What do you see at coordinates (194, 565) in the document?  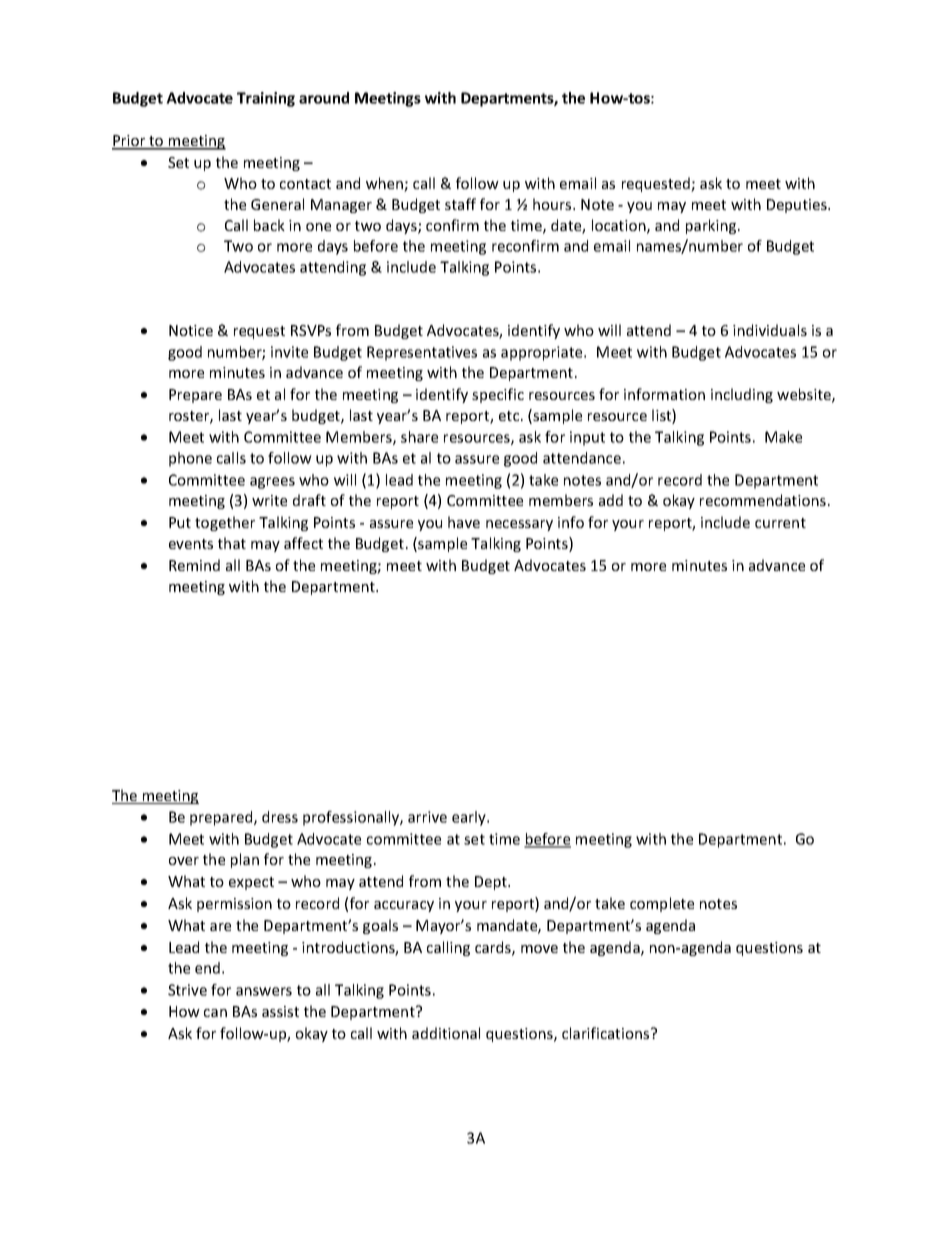 I see `Remind` at bounding box center [194, 565].
